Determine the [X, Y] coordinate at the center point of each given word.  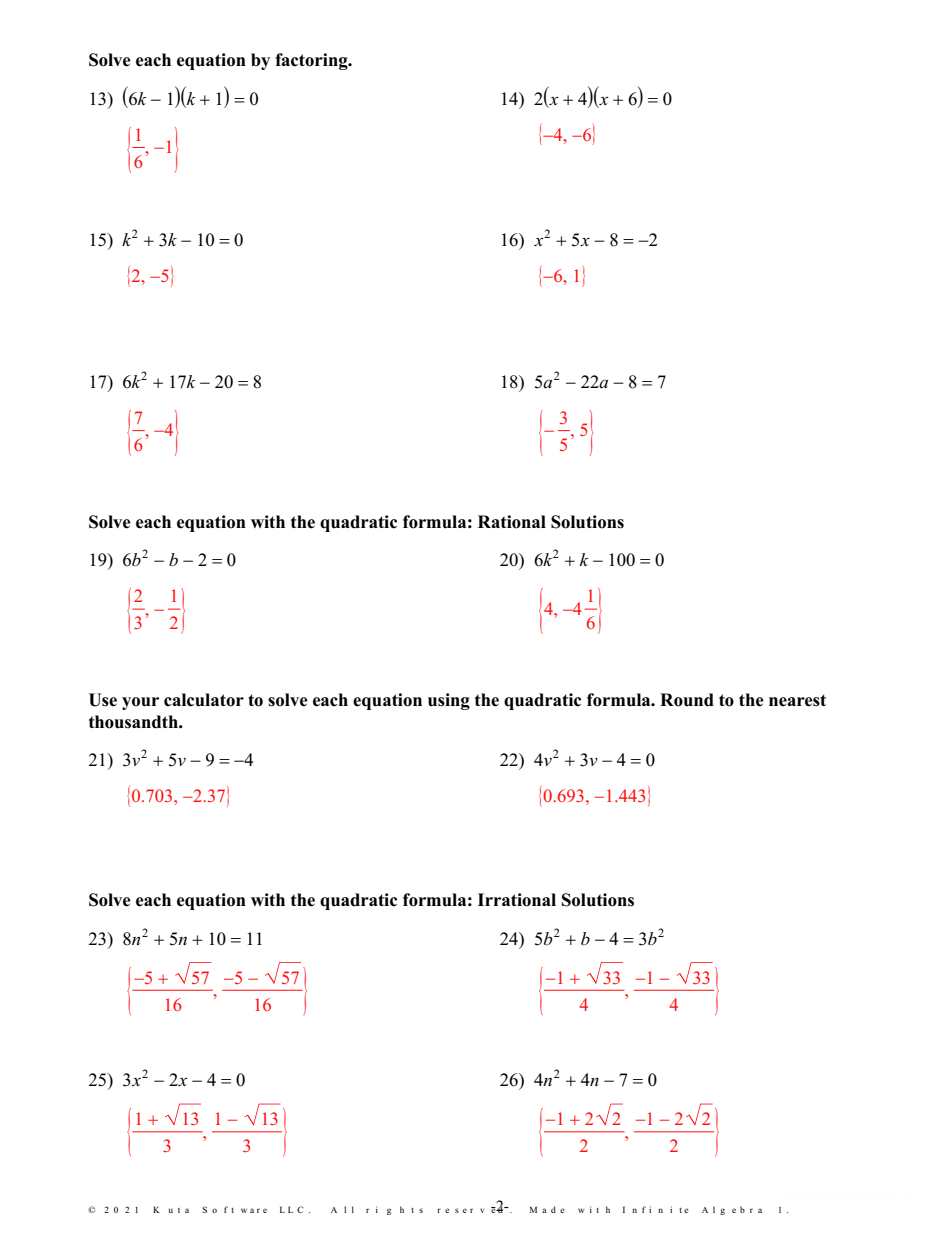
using [449, 701]
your [140, 703]
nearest [797, 700]
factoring [312, 61]
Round [687, 700]
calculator [204, 700]
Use [103, 700]
